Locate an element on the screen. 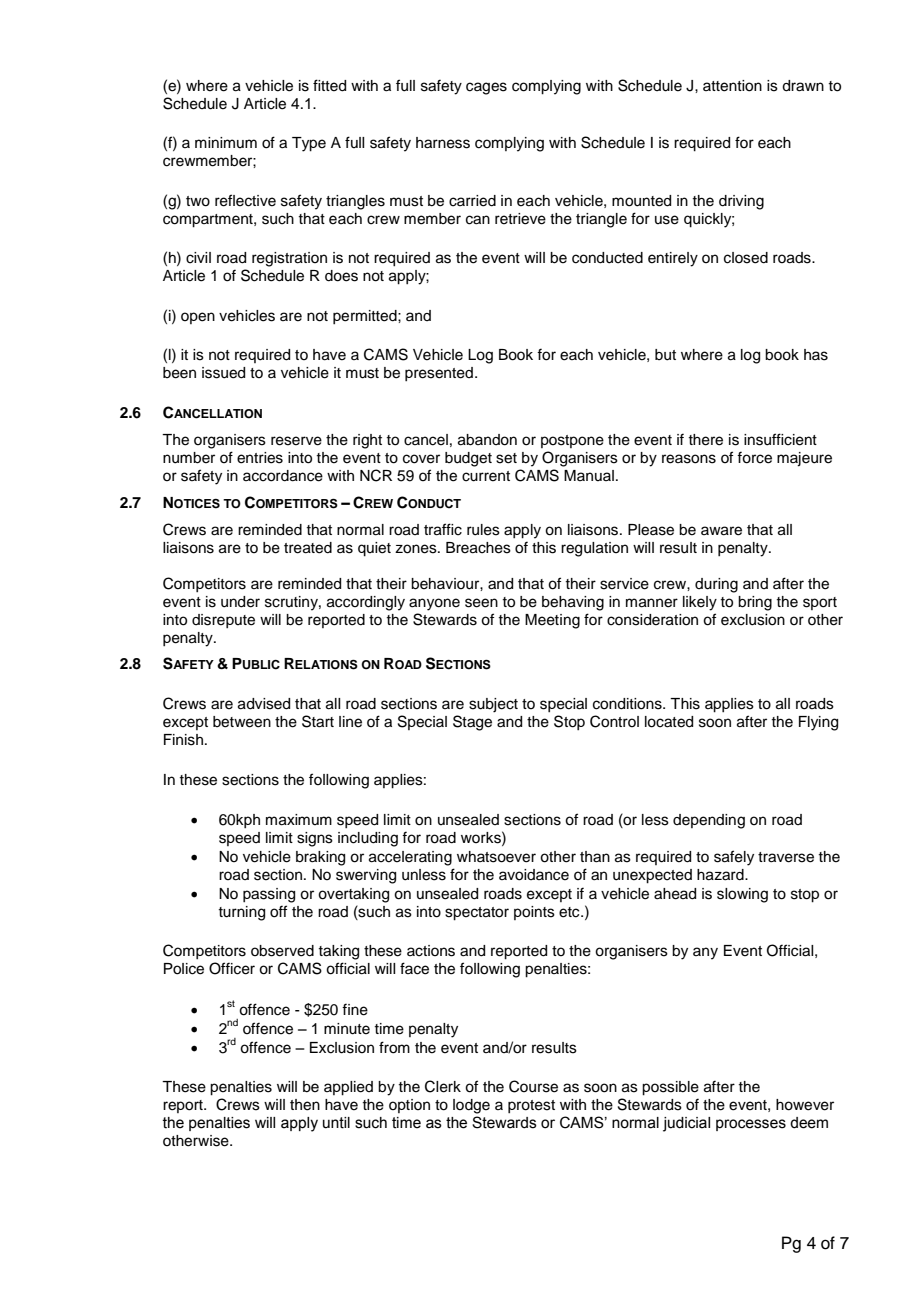 Image resolution: width=924 pixels, height=1308 pixels. entries is located at coordinates (260, 458).
